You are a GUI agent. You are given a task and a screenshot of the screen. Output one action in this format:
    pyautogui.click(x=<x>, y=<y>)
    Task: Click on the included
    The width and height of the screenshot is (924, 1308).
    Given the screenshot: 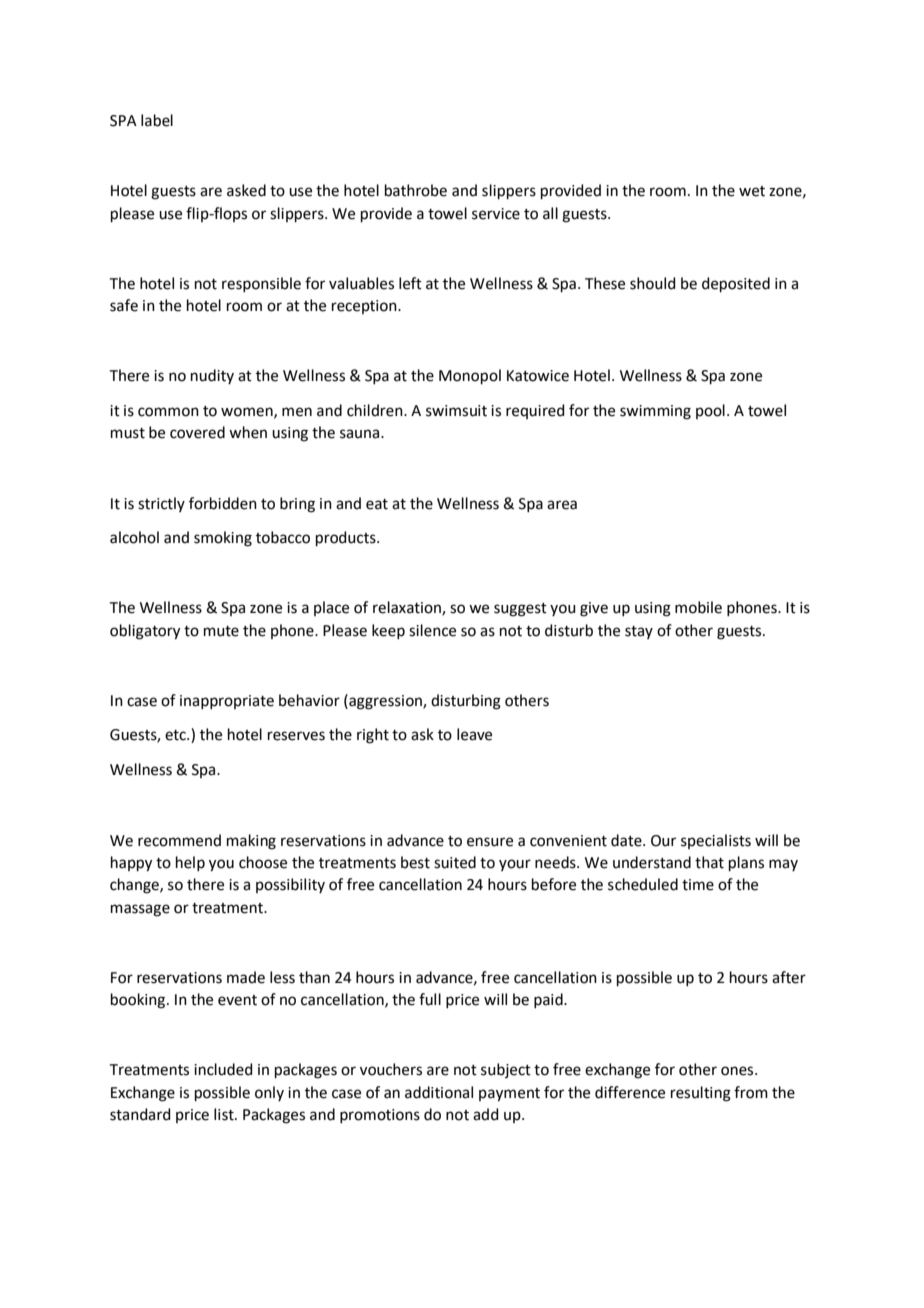 What is the action you would take?
    pyautogui.click(x=223, y=1069)
